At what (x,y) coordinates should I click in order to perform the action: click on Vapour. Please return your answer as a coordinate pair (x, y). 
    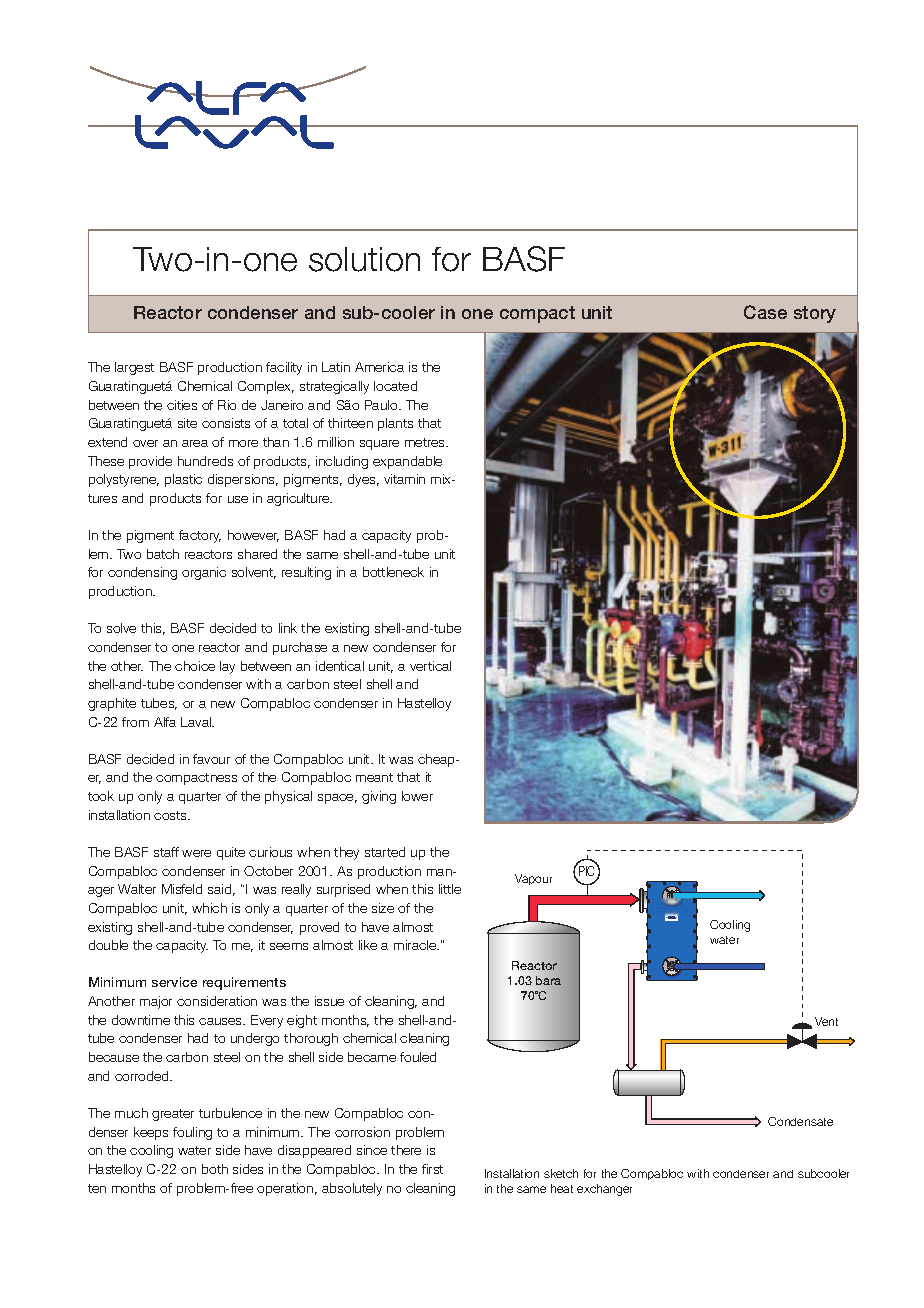
    Looking at the image, I should click on (533, 879).
